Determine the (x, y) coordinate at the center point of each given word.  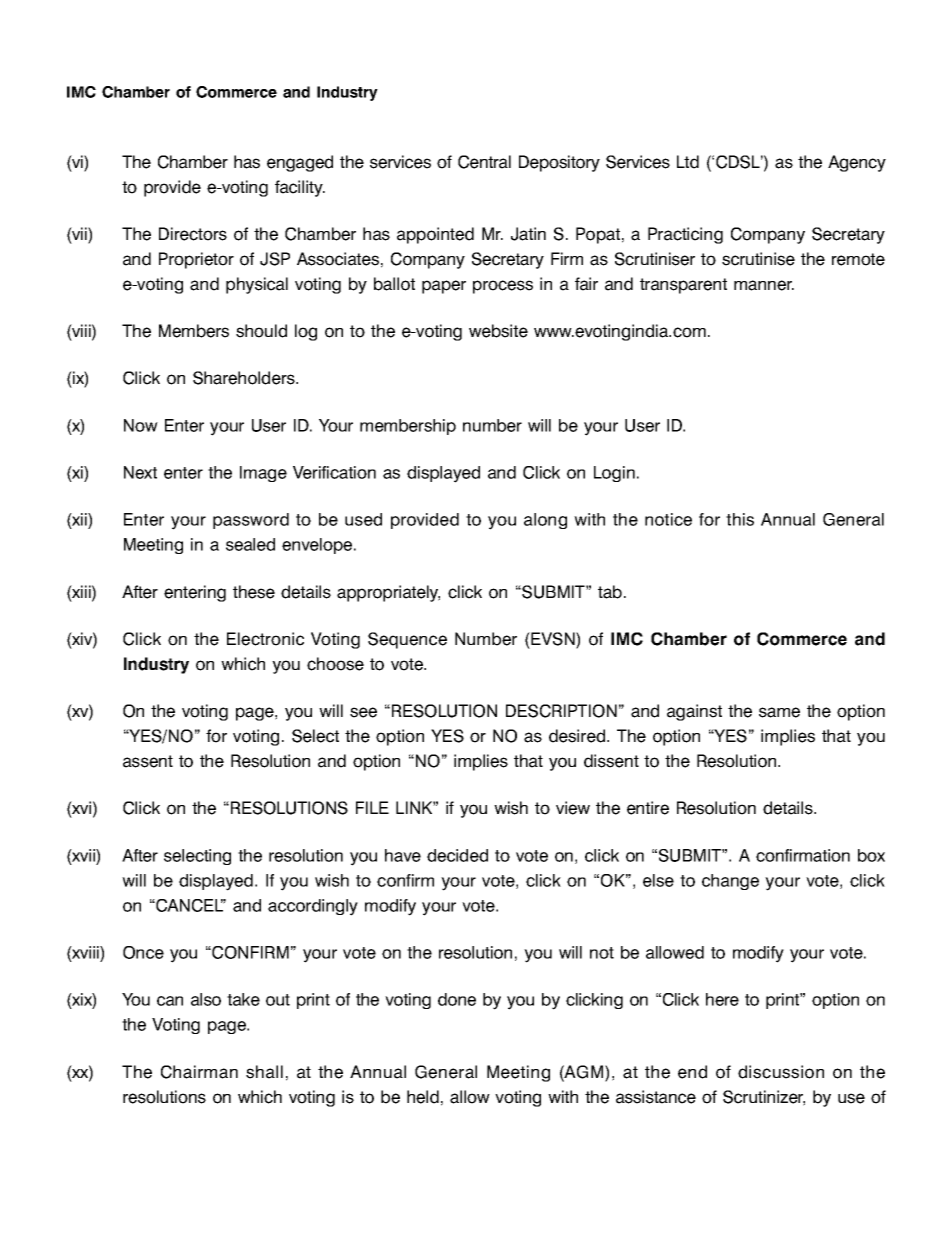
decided (457, 855)
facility (300, 188)
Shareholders (245, 378)
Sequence (407, 640)
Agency (857, 163)
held (423, 1097)
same (779, 712)
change (730, 882)
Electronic (265, 639)
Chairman (199, 1072)
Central (484, 162)
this (740, 519)
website (498, 331)
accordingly (313, 907)
